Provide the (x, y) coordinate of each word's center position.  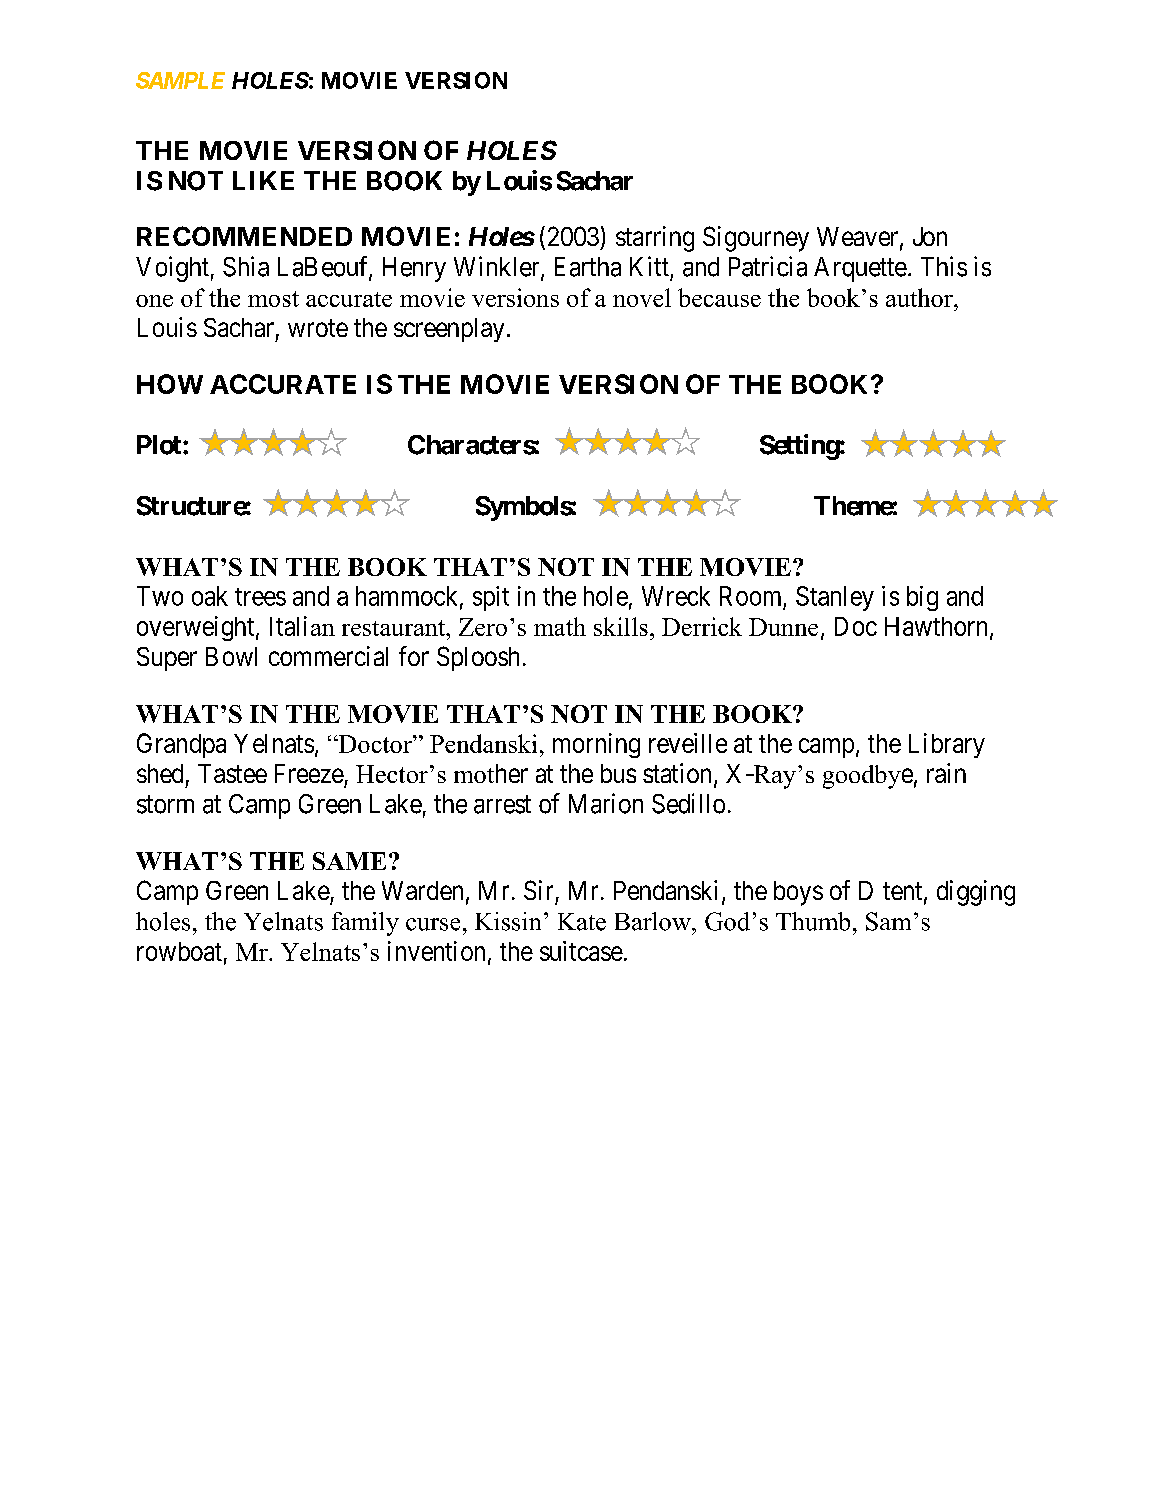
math (560, 626)
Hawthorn (936, 626)
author (920, 297)
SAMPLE (180, 80)
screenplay (449, 330)
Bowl (231, 656)
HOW (170, 384)
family (365, 924)
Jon (930, 236)
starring (655, 239)
